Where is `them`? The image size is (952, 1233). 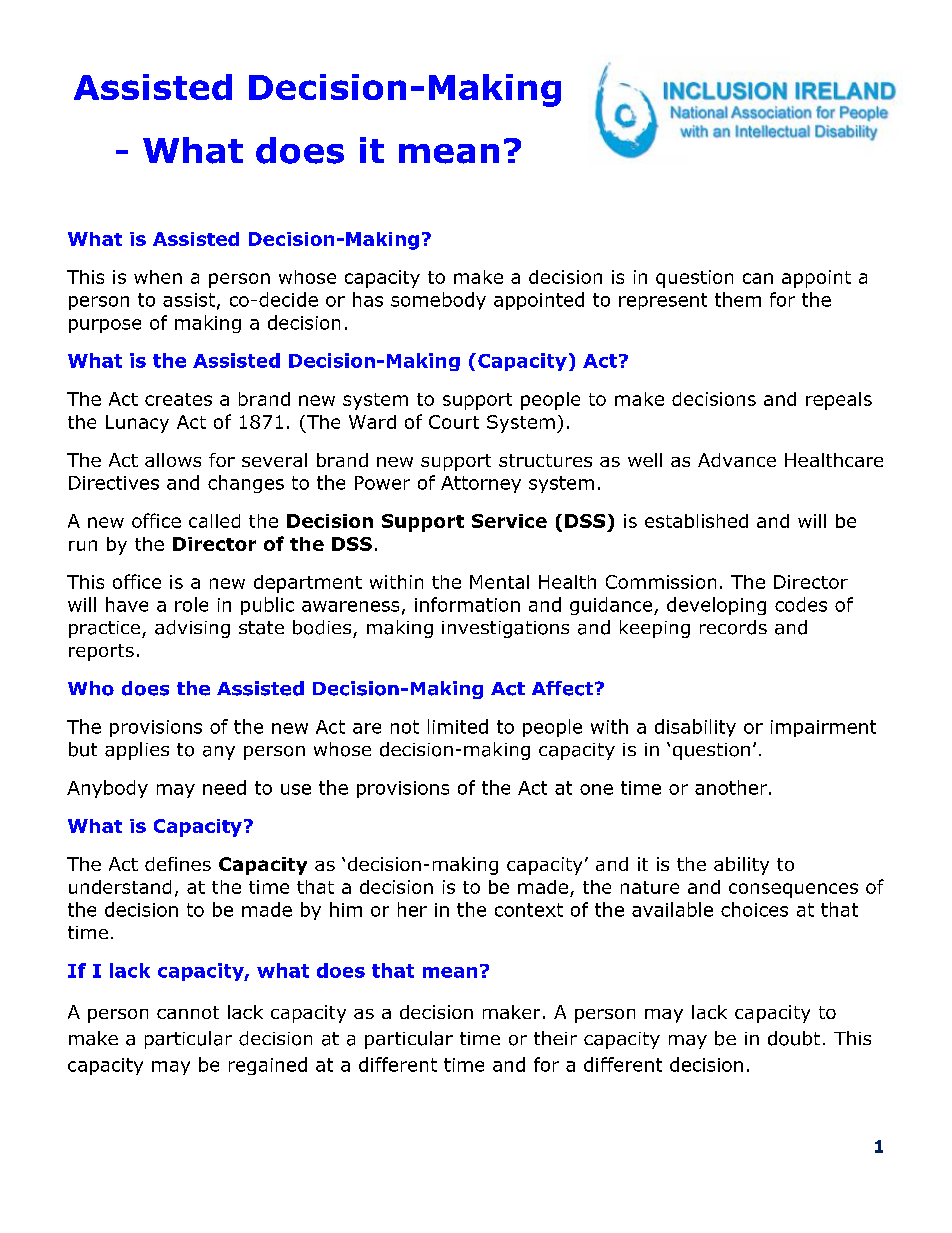
them is located at coordinates (738, 299).
